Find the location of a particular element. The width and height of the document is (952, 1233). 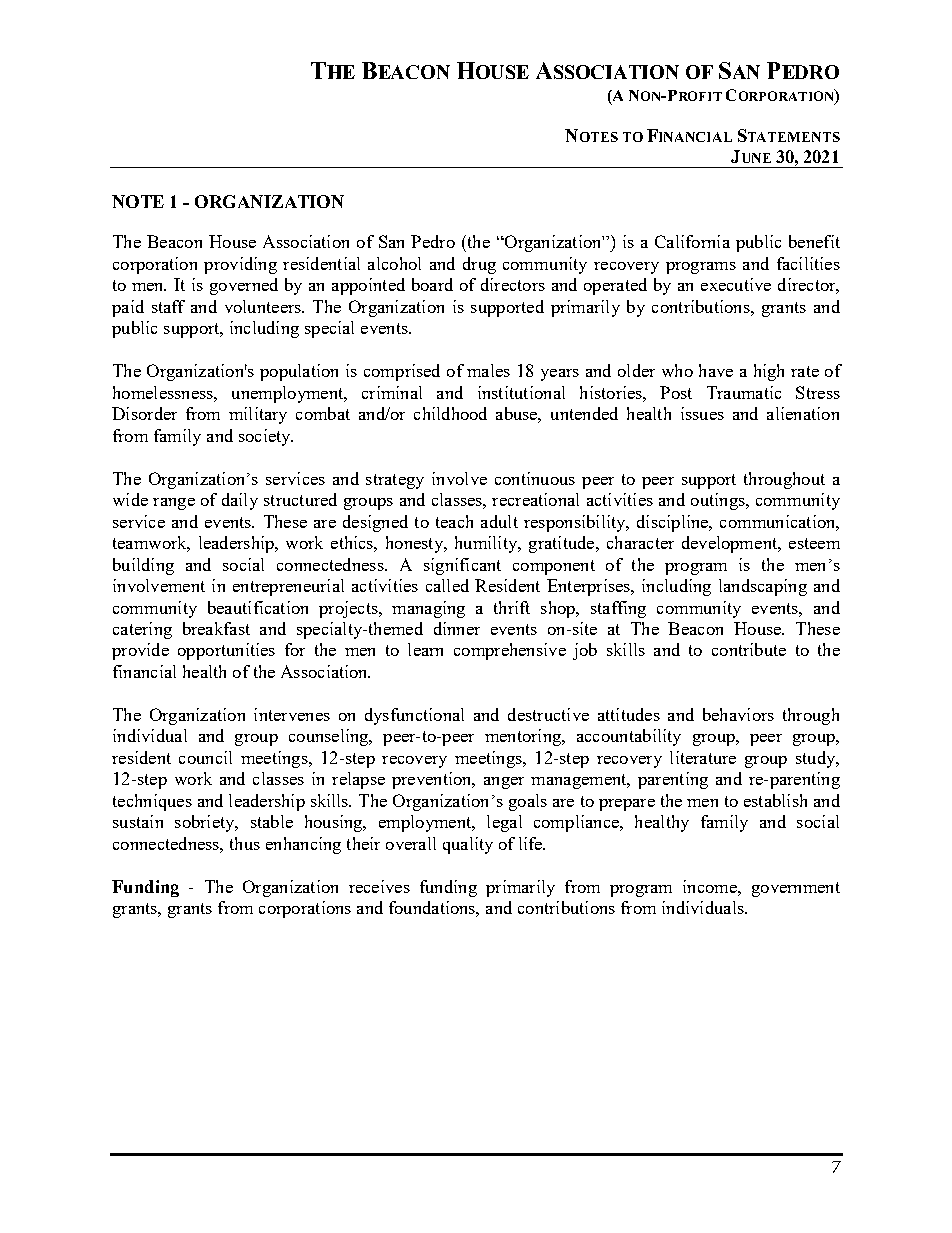

development is located at coordinates (731, 544).
